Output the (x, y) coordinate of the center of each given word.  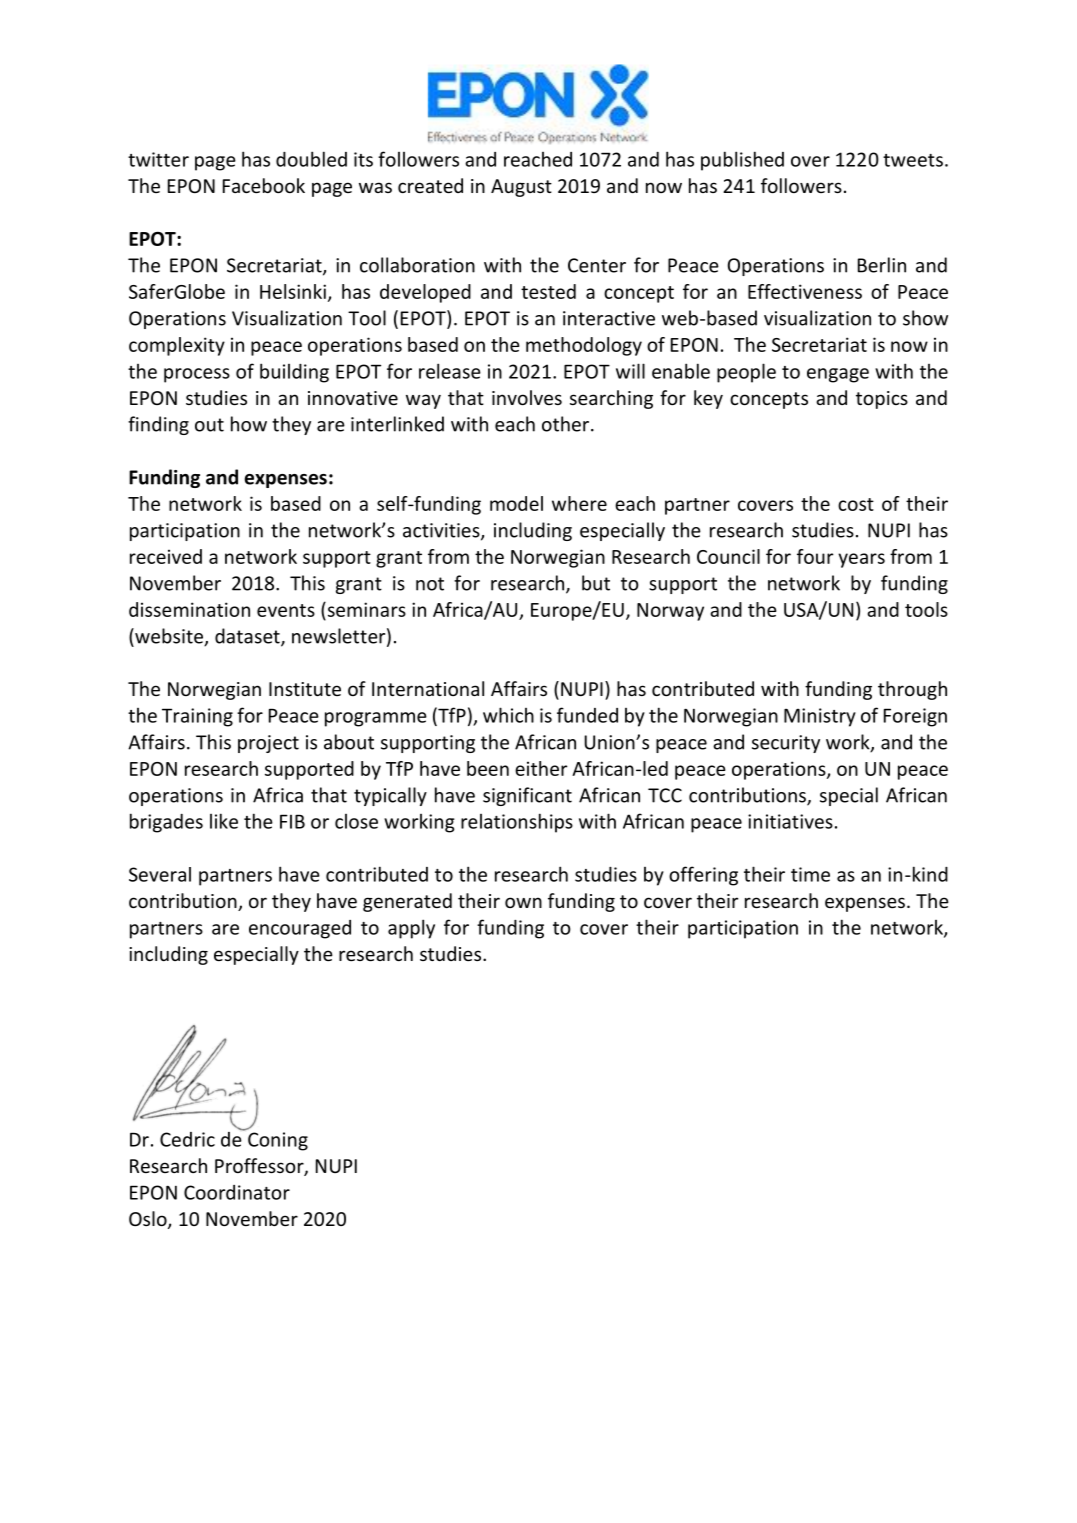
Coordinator (237, 1192)
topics (882, 400)
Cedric (187, 1139)
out (209, 425)
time (810, 874)
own (523, 902)
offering (703, 876)
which (508, 715)
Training (197, 717)
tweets (913, 160)
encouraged (300, 929)
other (567, 424)
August (521, 188)
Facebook (264, 185)
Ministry (820, 717)
